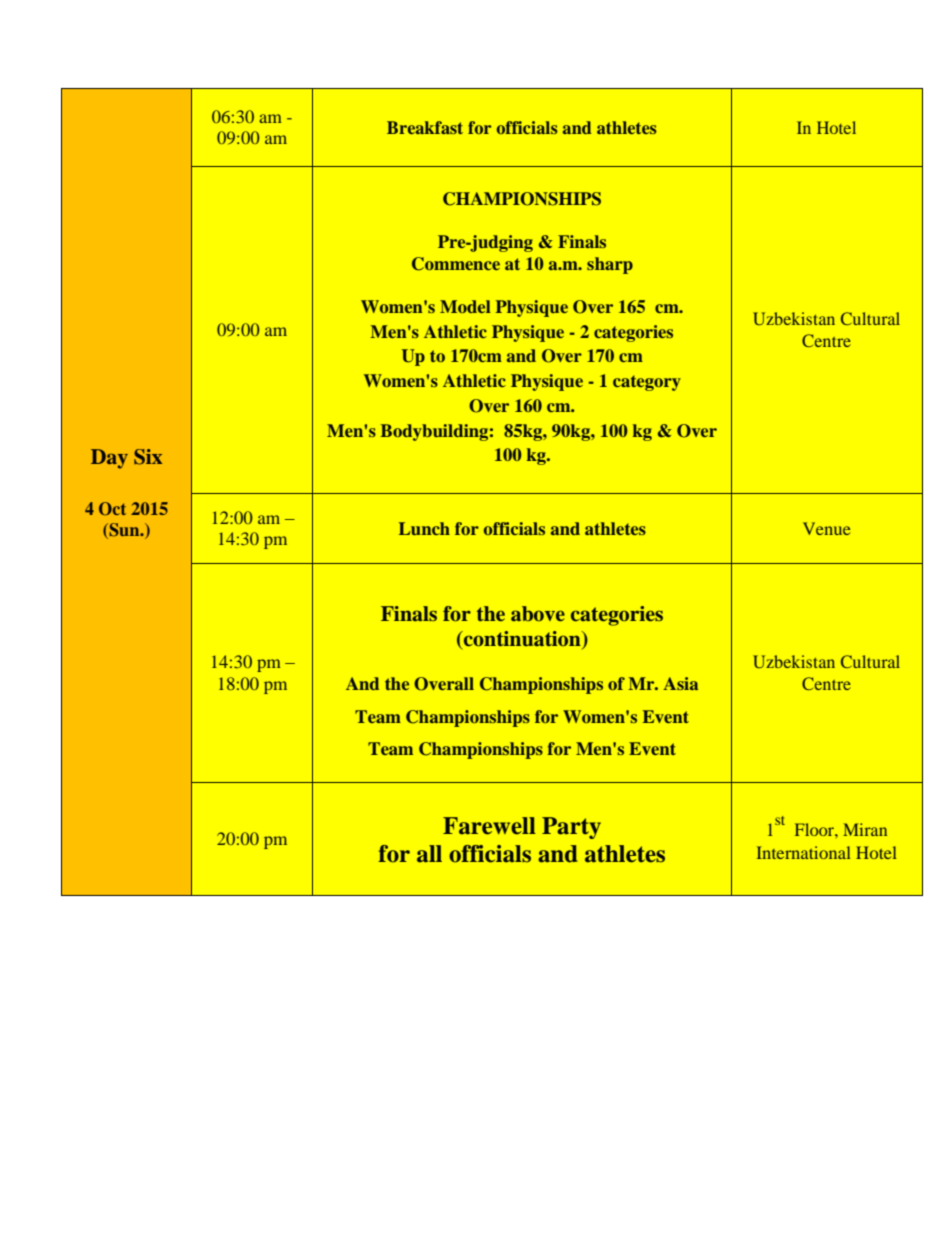 The image size is (952, 1233). I want to click on Farewell, so click(489, 826).
